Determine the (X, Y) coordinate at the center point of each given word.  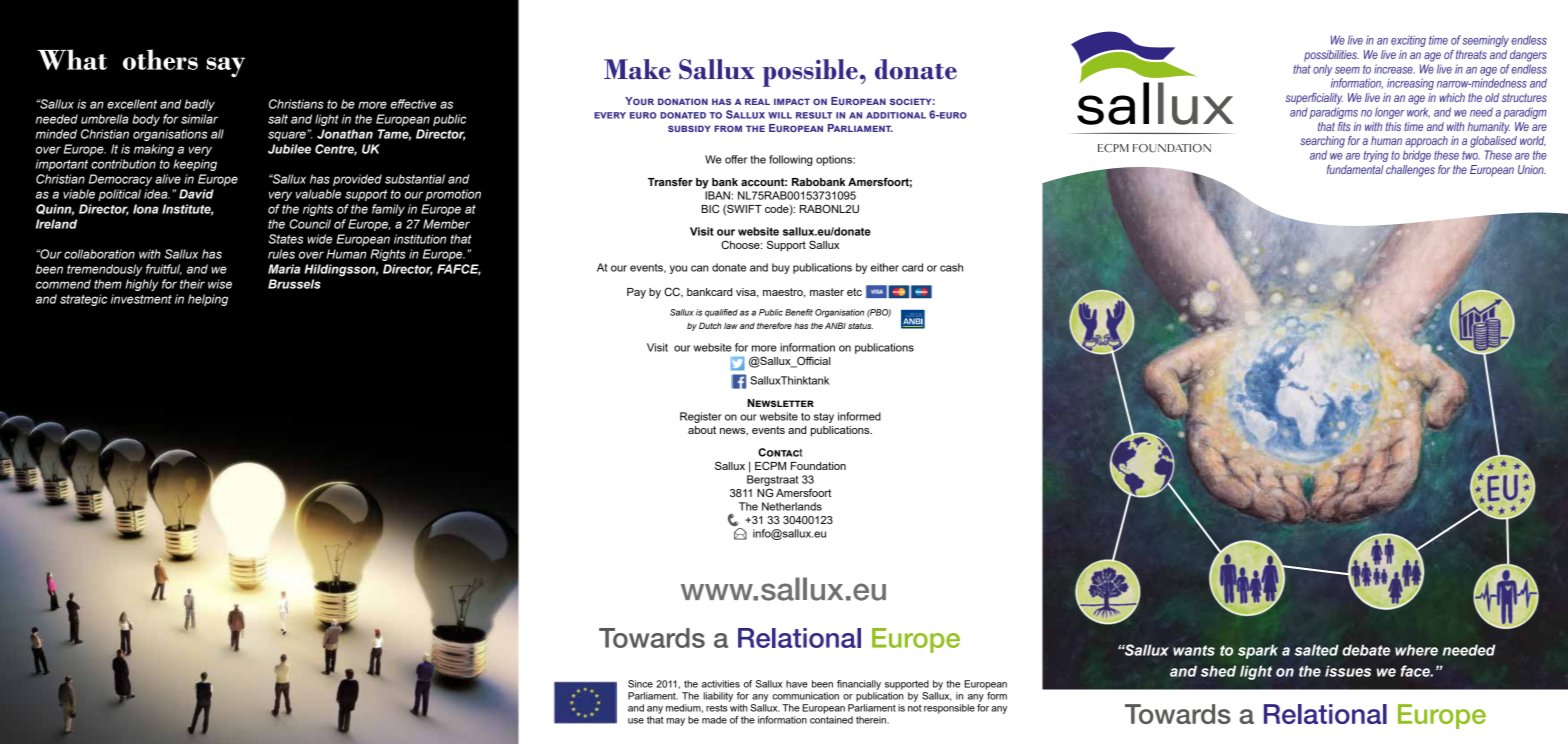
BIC (710, 208)
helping (208, 300)
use (636, 721)
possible (810, 73)
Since (640, 684)
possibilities (1331, 56)
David (196, 194)
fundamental (1355, 169)
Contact (780, 452)
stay (824, 418)
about (702, 430)
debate (1366, 650)
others (160, 59)
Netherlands (792, 506)
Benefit (799, 312)
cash (951, 267)
